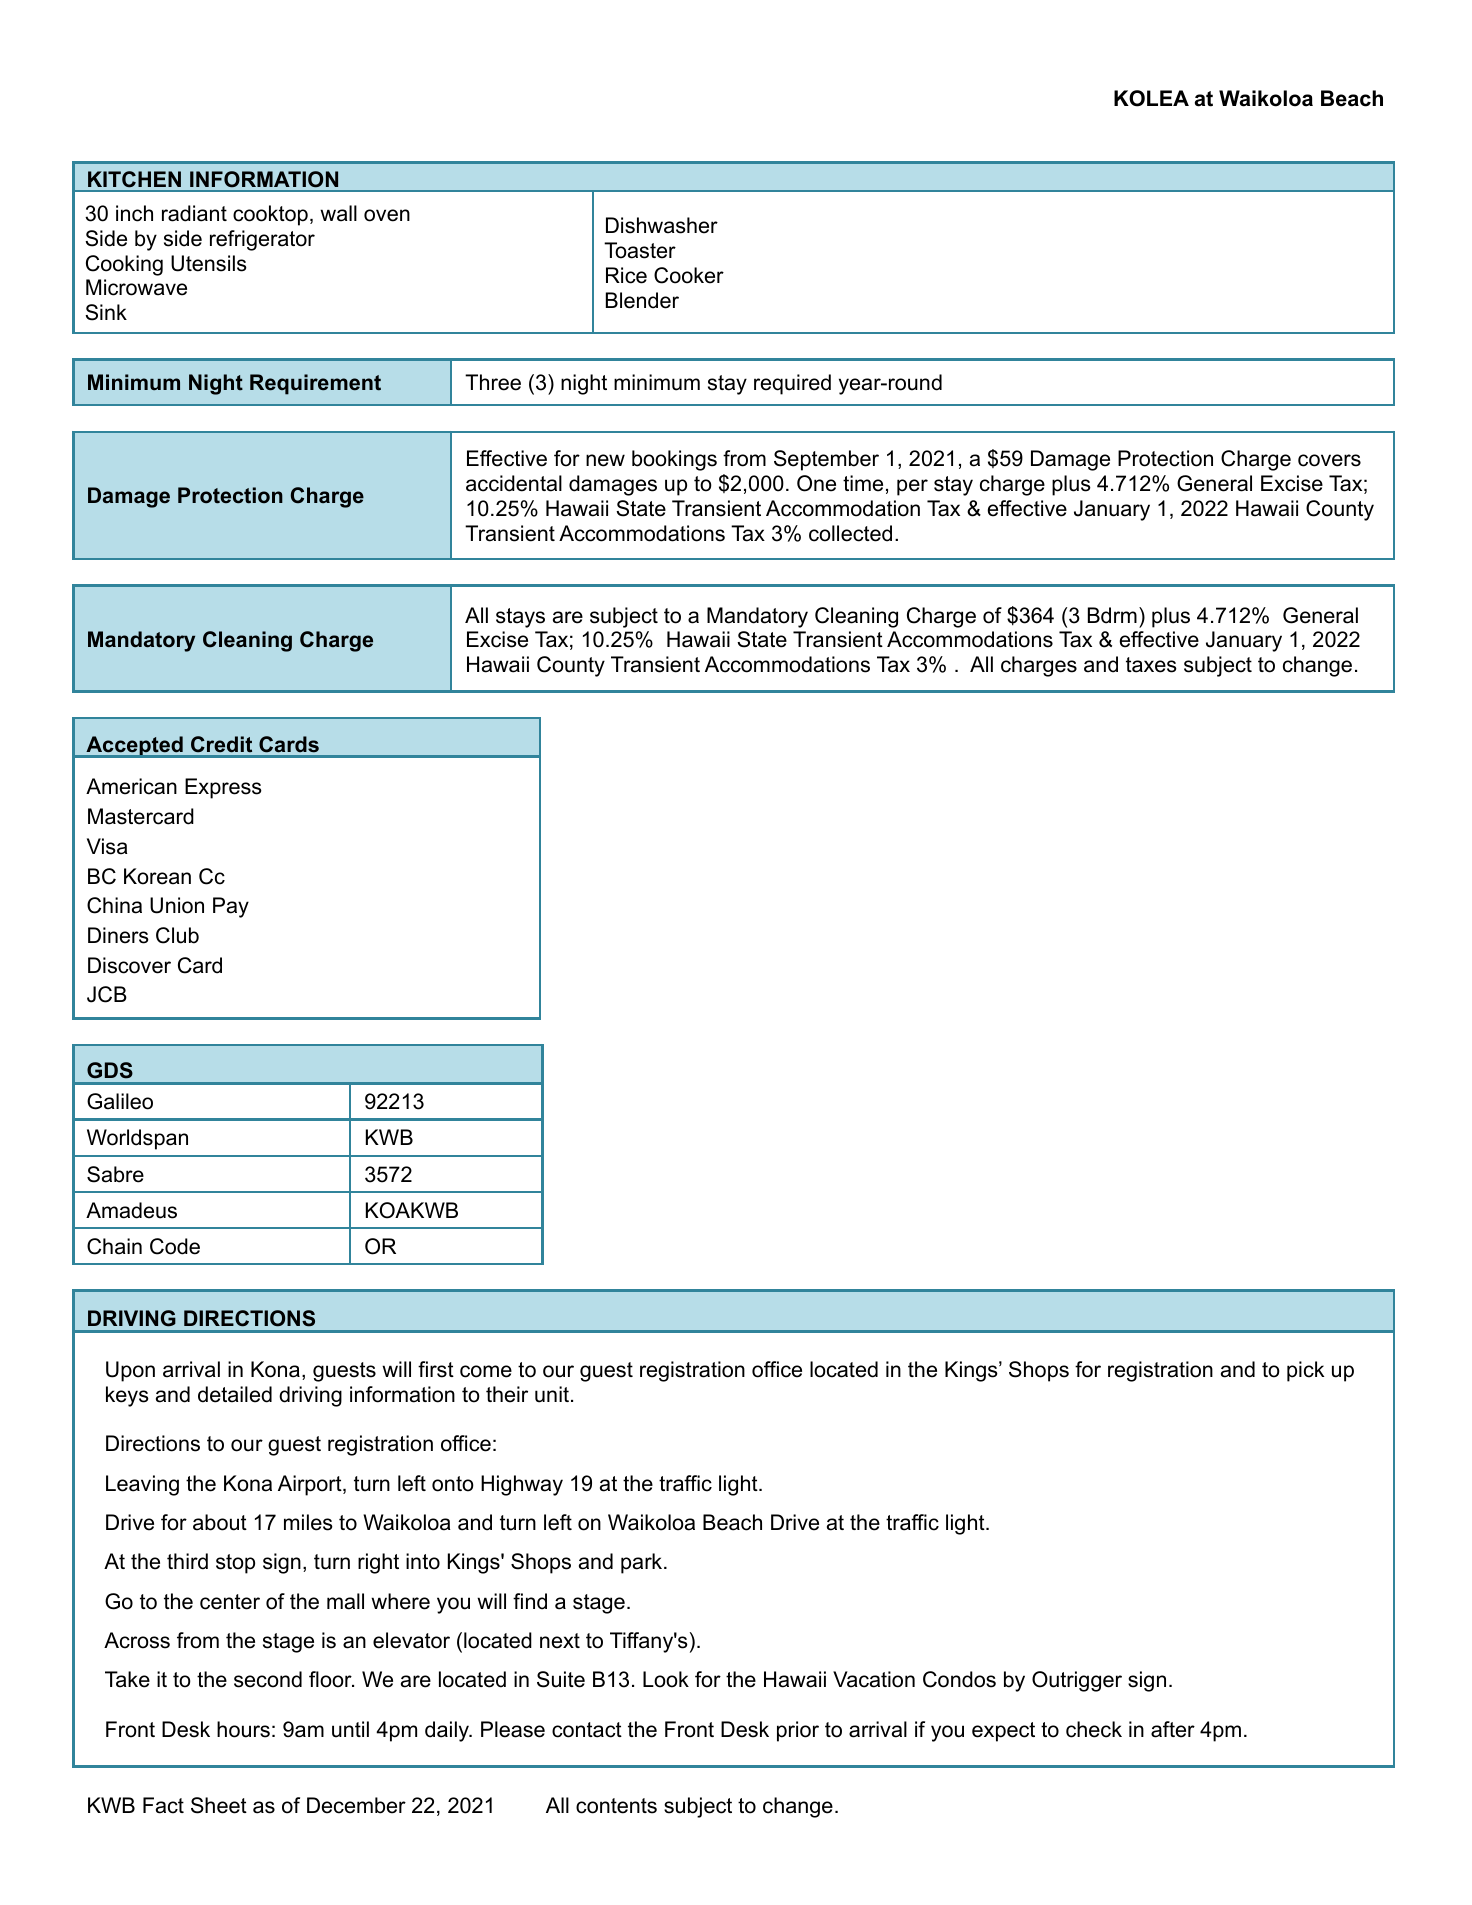 This screenshot has height=1905, width=1472. Describe the element at coordinates (177, 935) in the screenshot. I see `Club` at that location.
